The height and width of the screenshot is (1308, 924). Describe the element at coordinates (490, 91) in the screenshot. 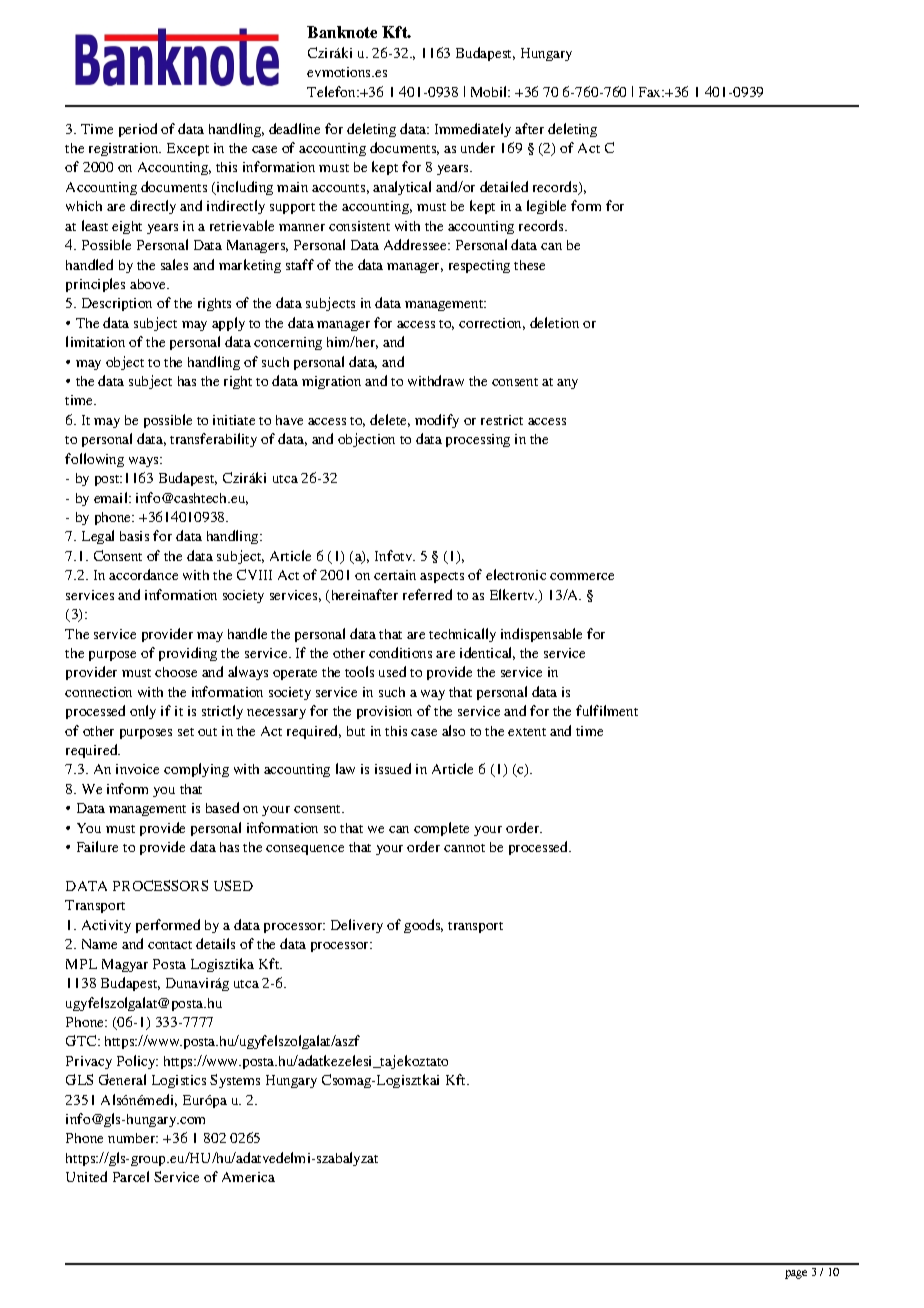

I see `Mobil` at that location.
